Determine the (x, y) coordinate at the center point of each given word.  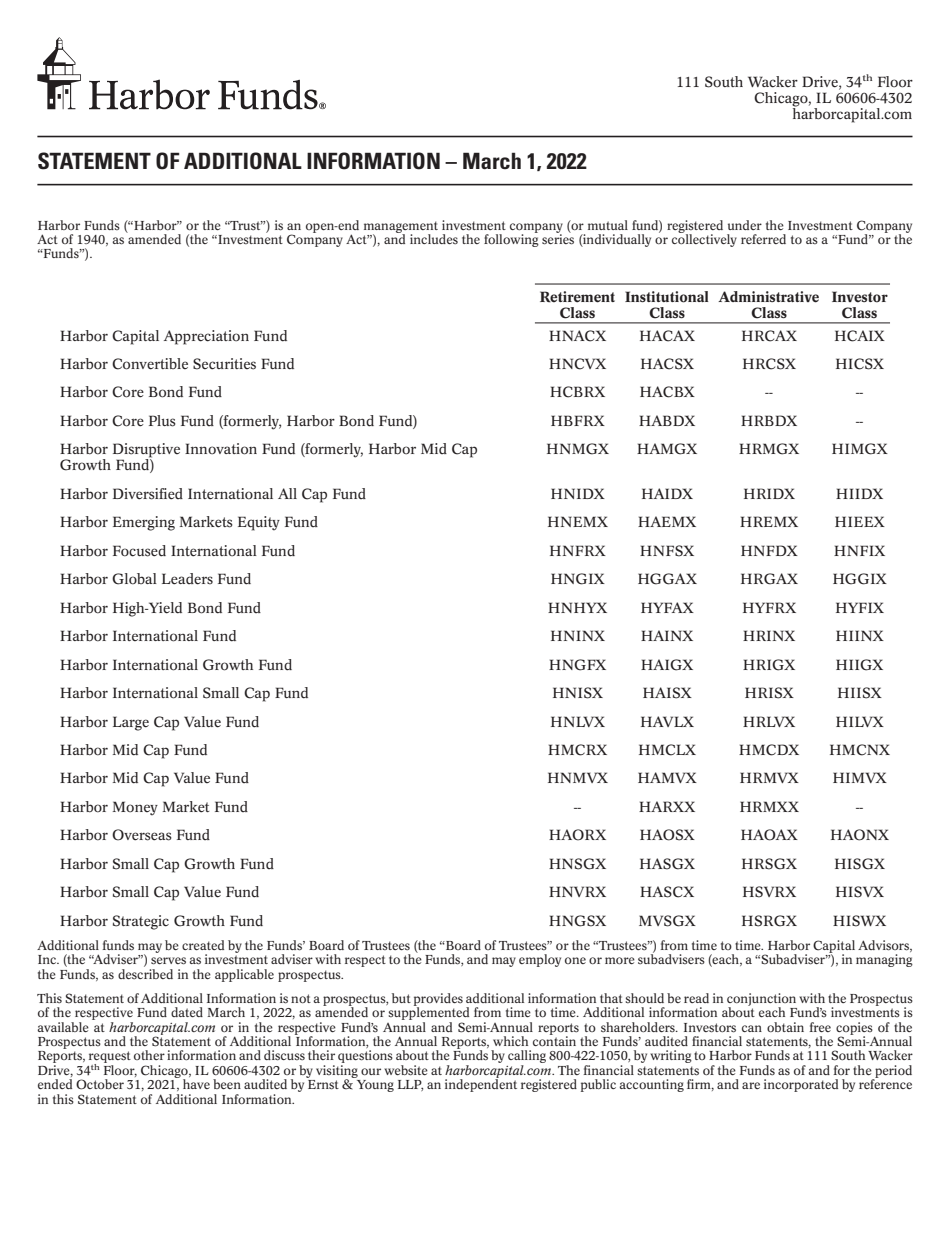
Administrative (768, 297)
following (511, 239)
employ (540, 960)
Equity (259, 523)
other (149, 1055)
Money (135, 808)
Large (131, 723)
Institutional (666, 297)
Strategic (141, 922)
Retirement (577, 297)
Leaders (187, 579)
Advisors (884, 946)
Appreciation (206, 337)
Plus (162, 421)
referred (763, 239)
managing (884, 960)
